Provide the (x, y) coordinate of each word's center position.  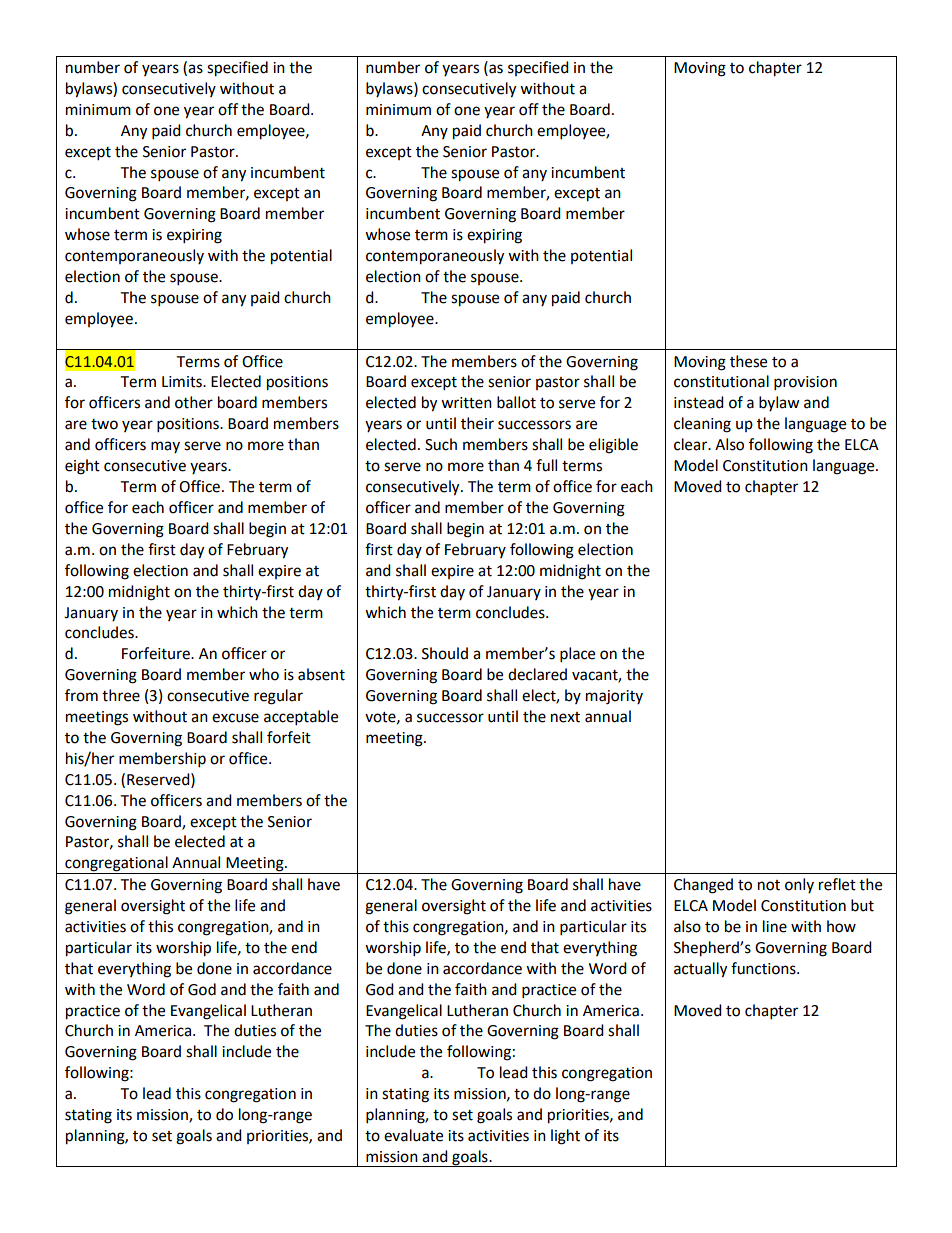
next (565, 717)
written (466, 403)
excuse (235, 718)
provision (805, 383)
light (565, 1137)
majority (614, 697)
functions (764, 968)
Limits (183, 382)
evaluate (413, 1135)
